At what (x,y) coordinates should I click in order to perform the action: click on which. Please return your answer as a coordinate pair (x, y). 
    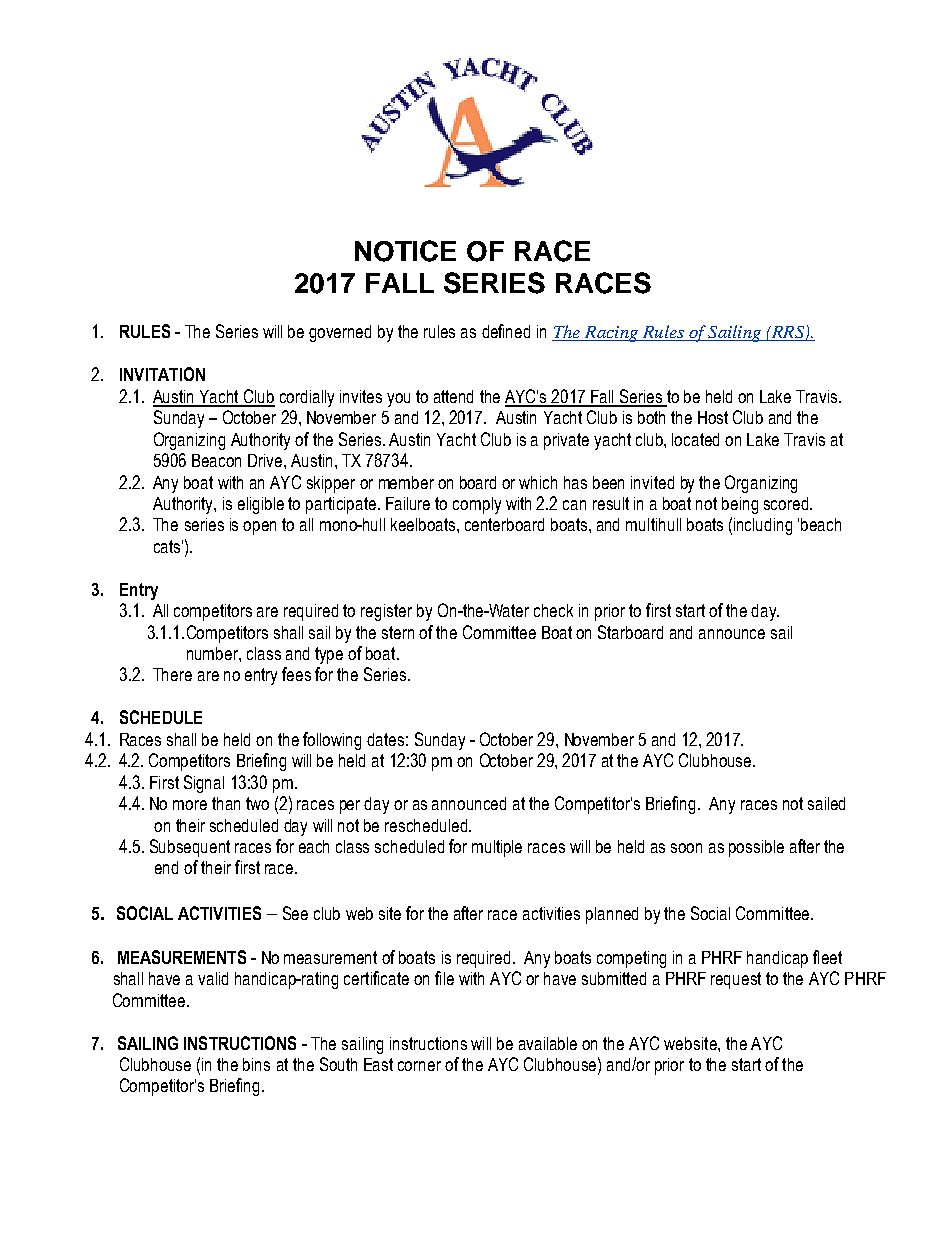
    Looking at the image, I should click on (538, 482).
